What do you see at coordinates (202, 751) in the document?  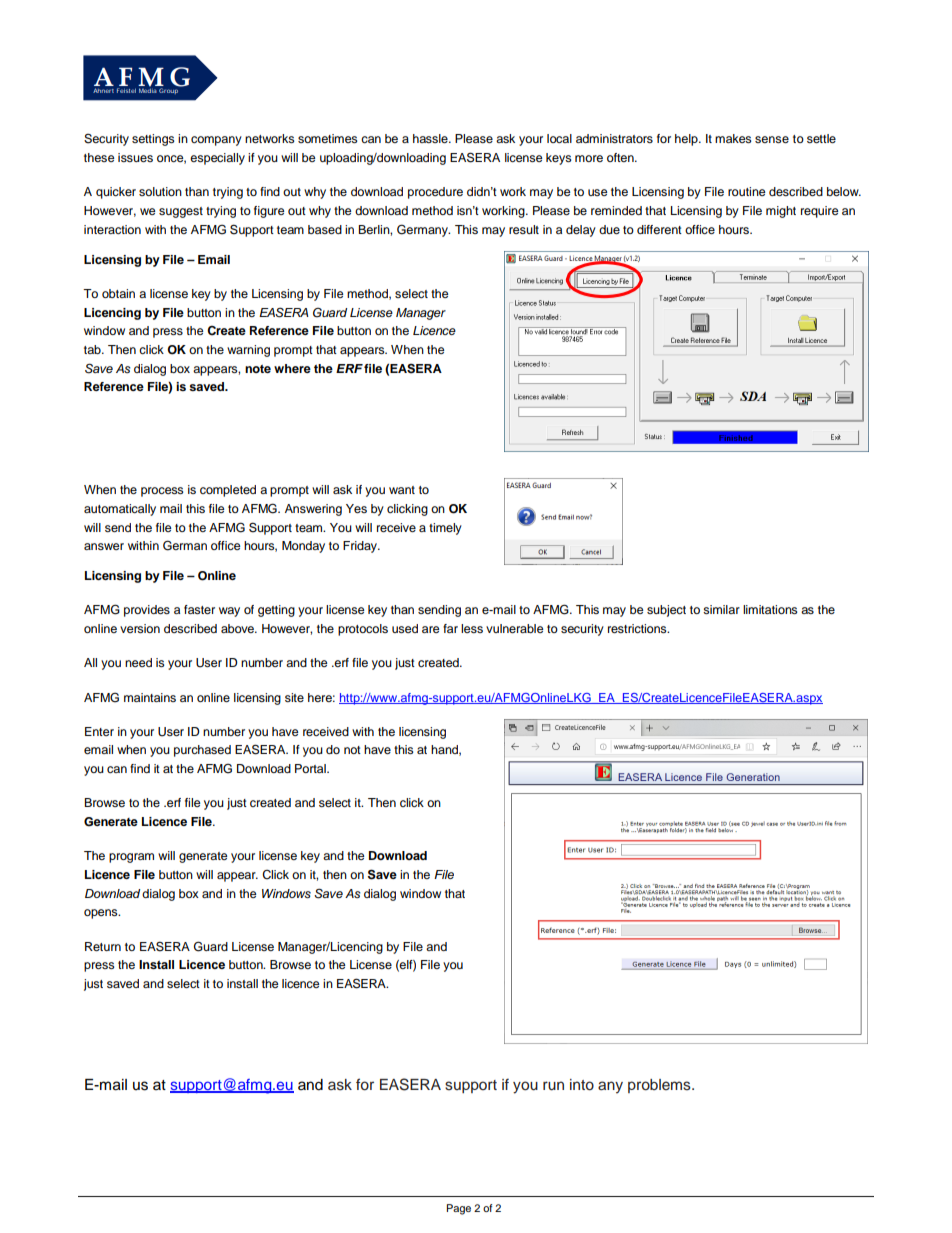 I see `purchased` at bounding box center [202, 751].
